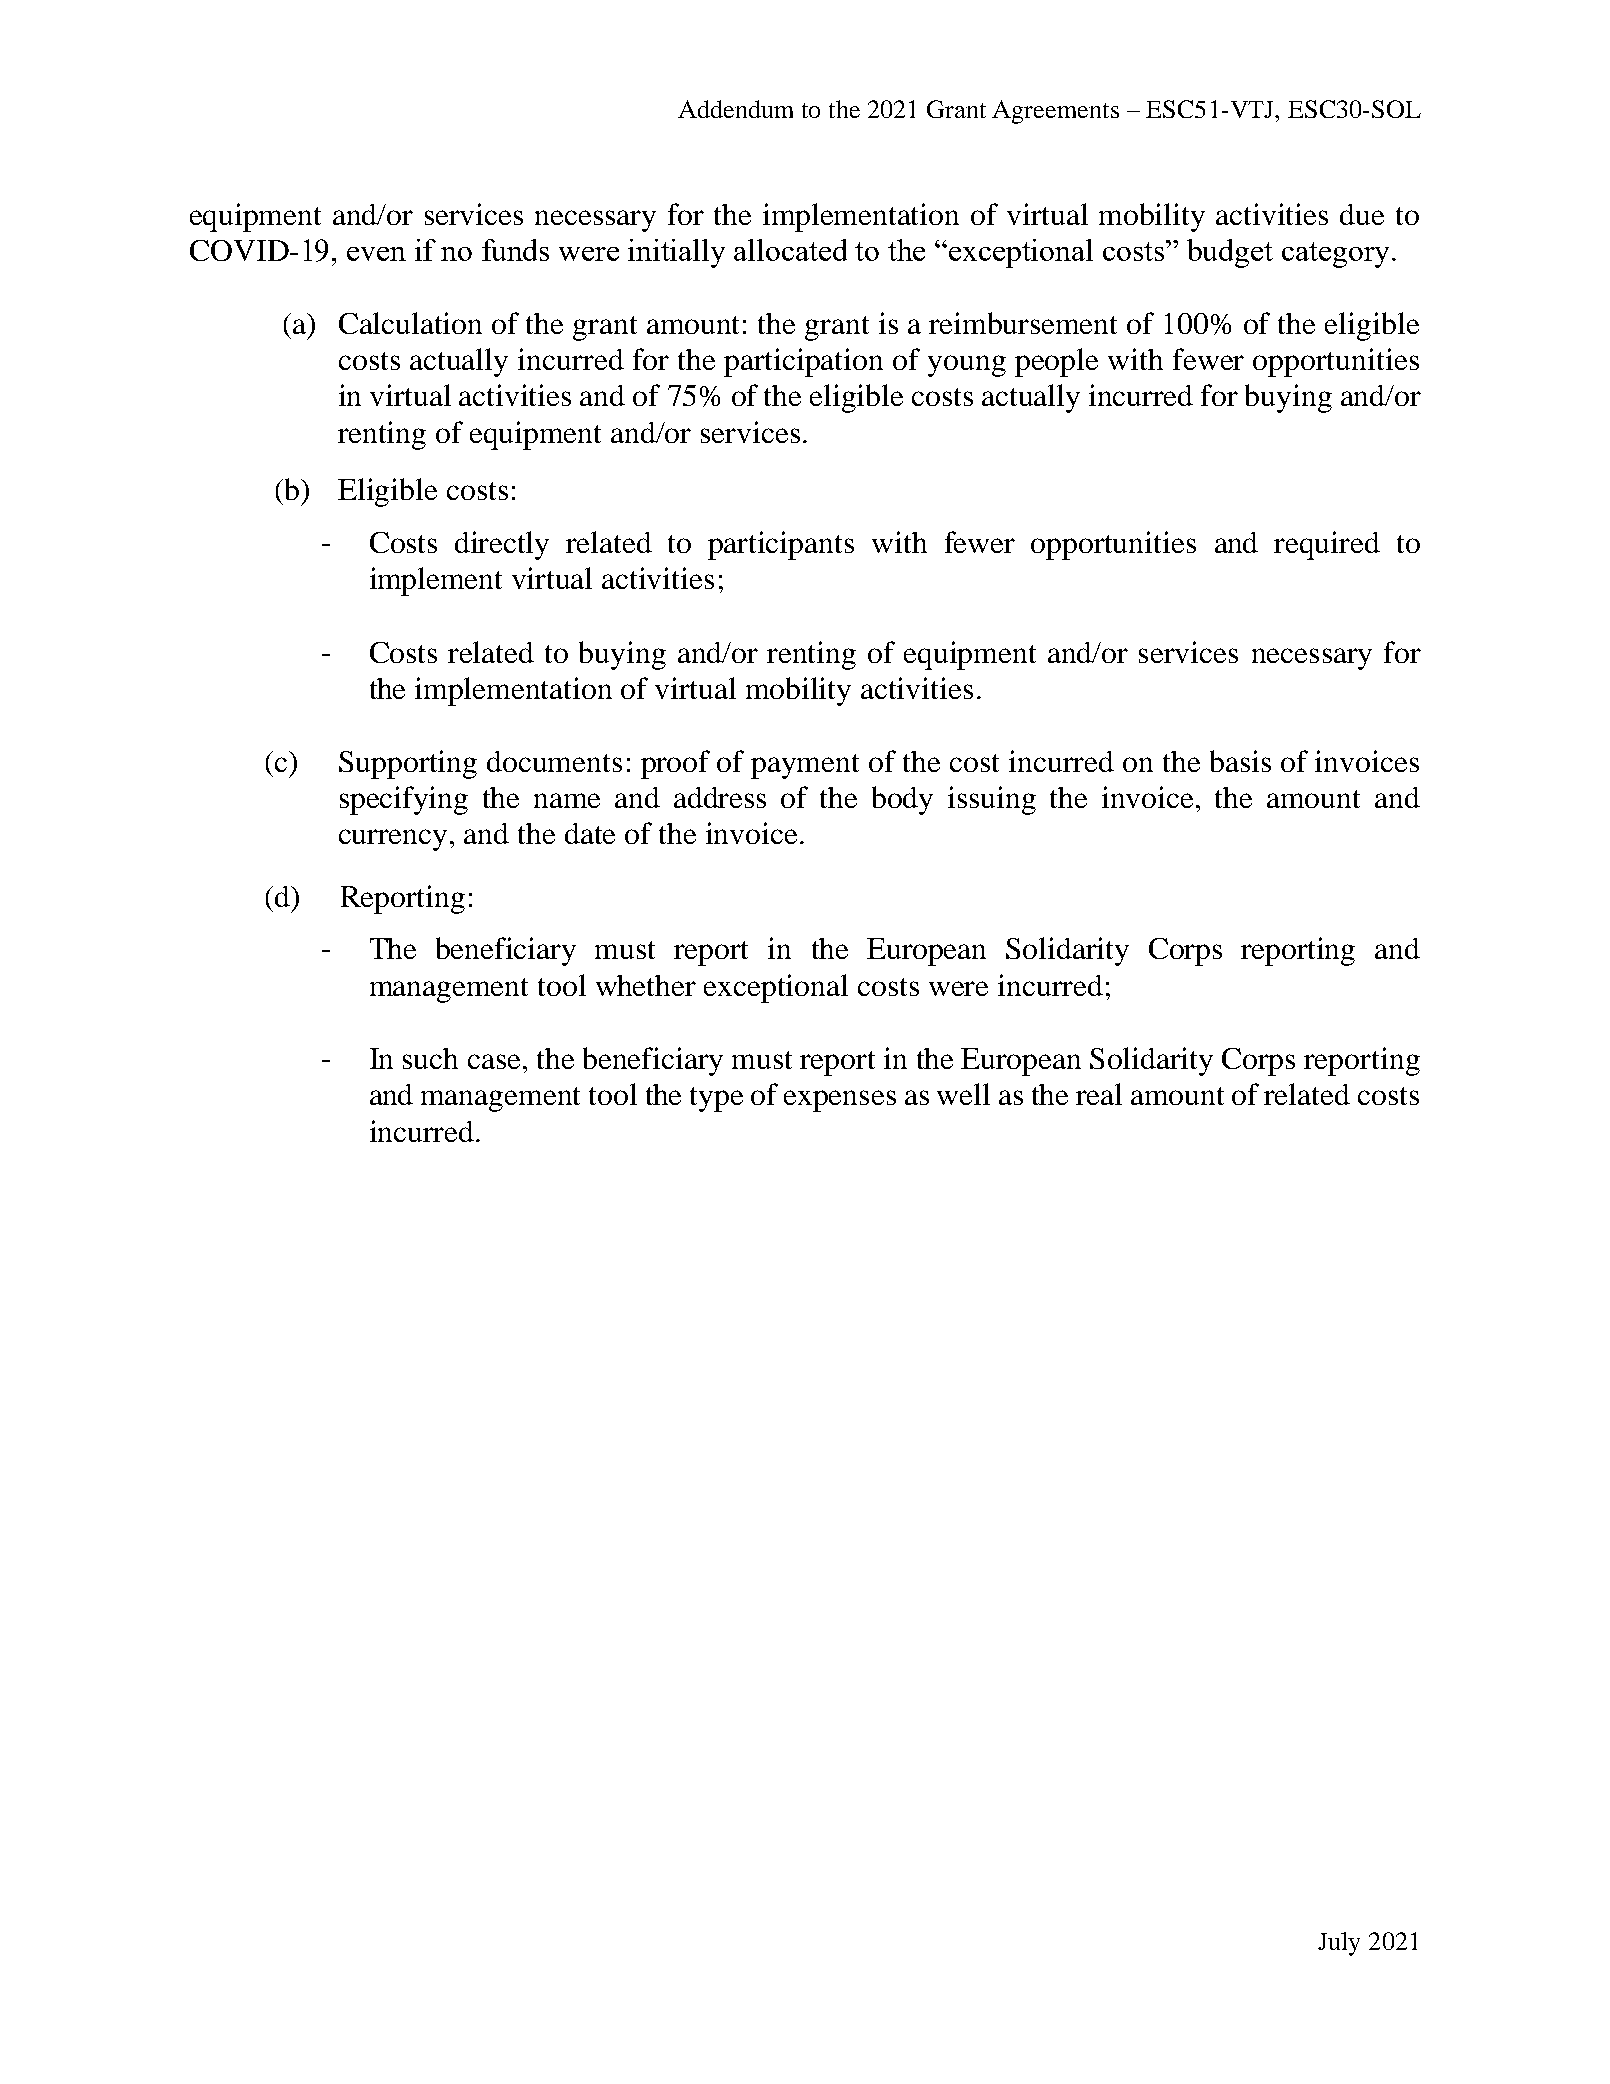  What do you see at coordinates (1099, 1094) in the screenshot?
I see `real` at bounding box center [1099, 1094].
